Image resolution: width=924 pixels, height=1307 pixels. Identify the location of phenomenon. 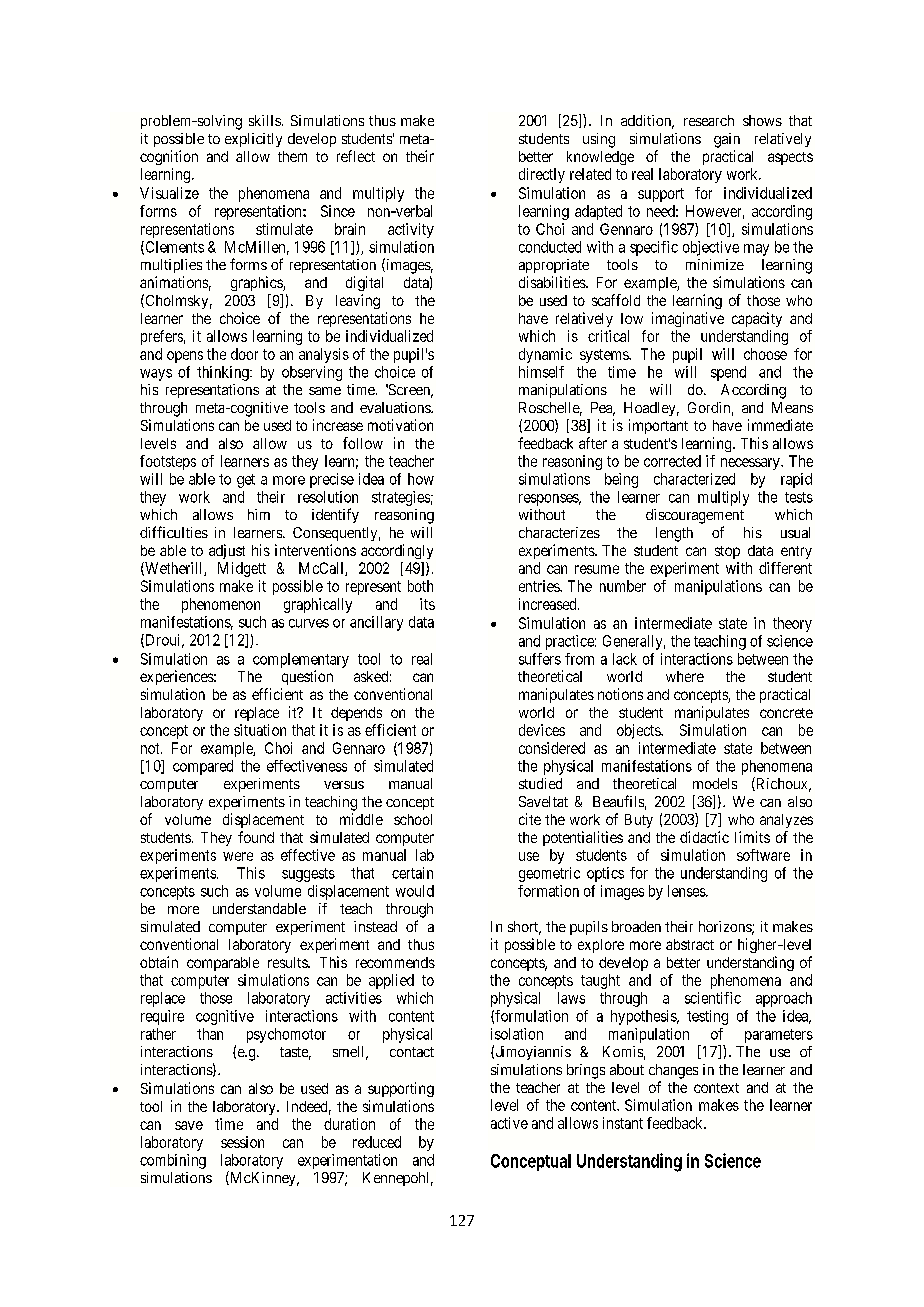
(221, 605).
